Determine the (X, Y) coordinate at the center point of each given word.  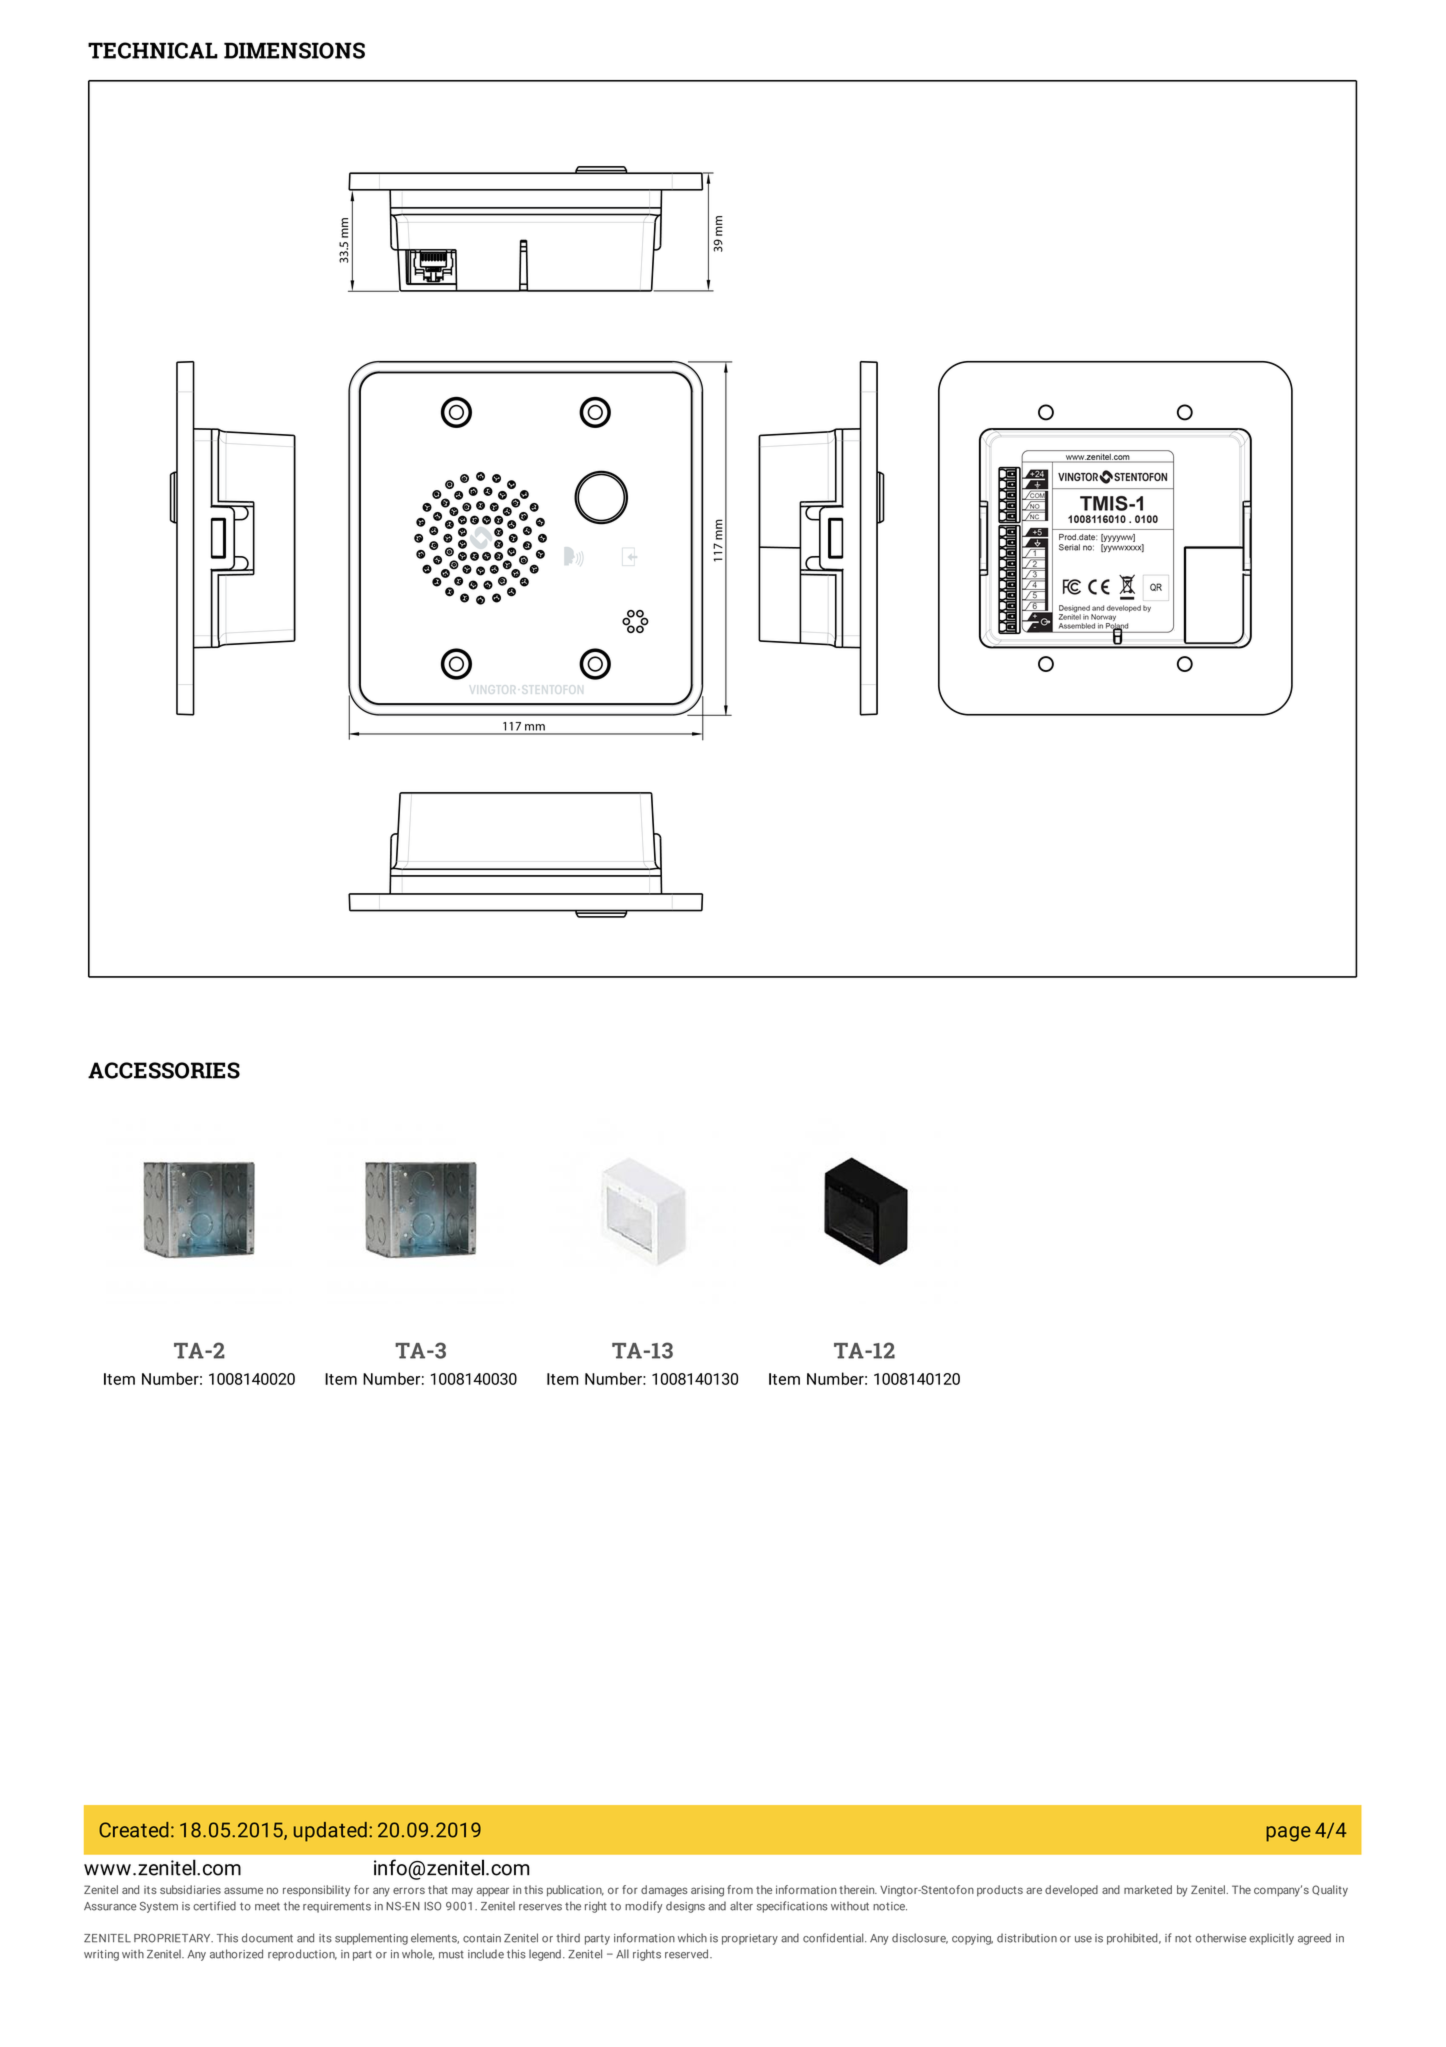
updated (330, 1832)
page (1288, 1834)
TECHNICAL (153, 50)
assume (243, 1890)
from (740, 1889)
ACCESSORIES (164, 1070)
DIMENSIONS (294, 50)
